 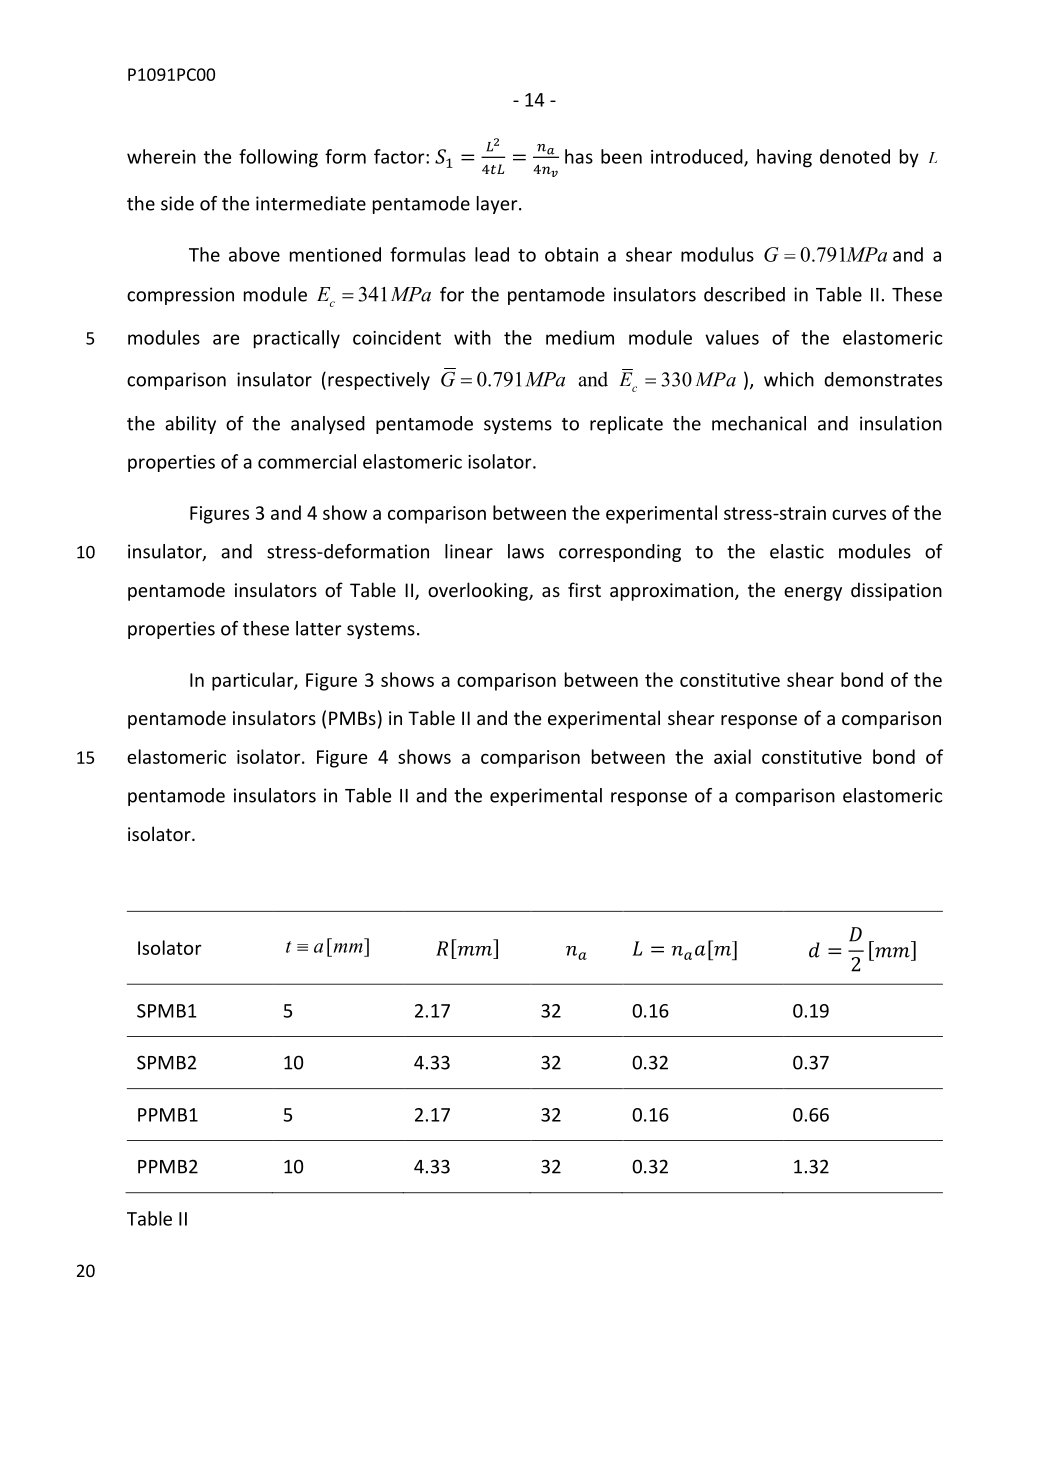 I want to click on dissipation, so click(x=896, y=591).
